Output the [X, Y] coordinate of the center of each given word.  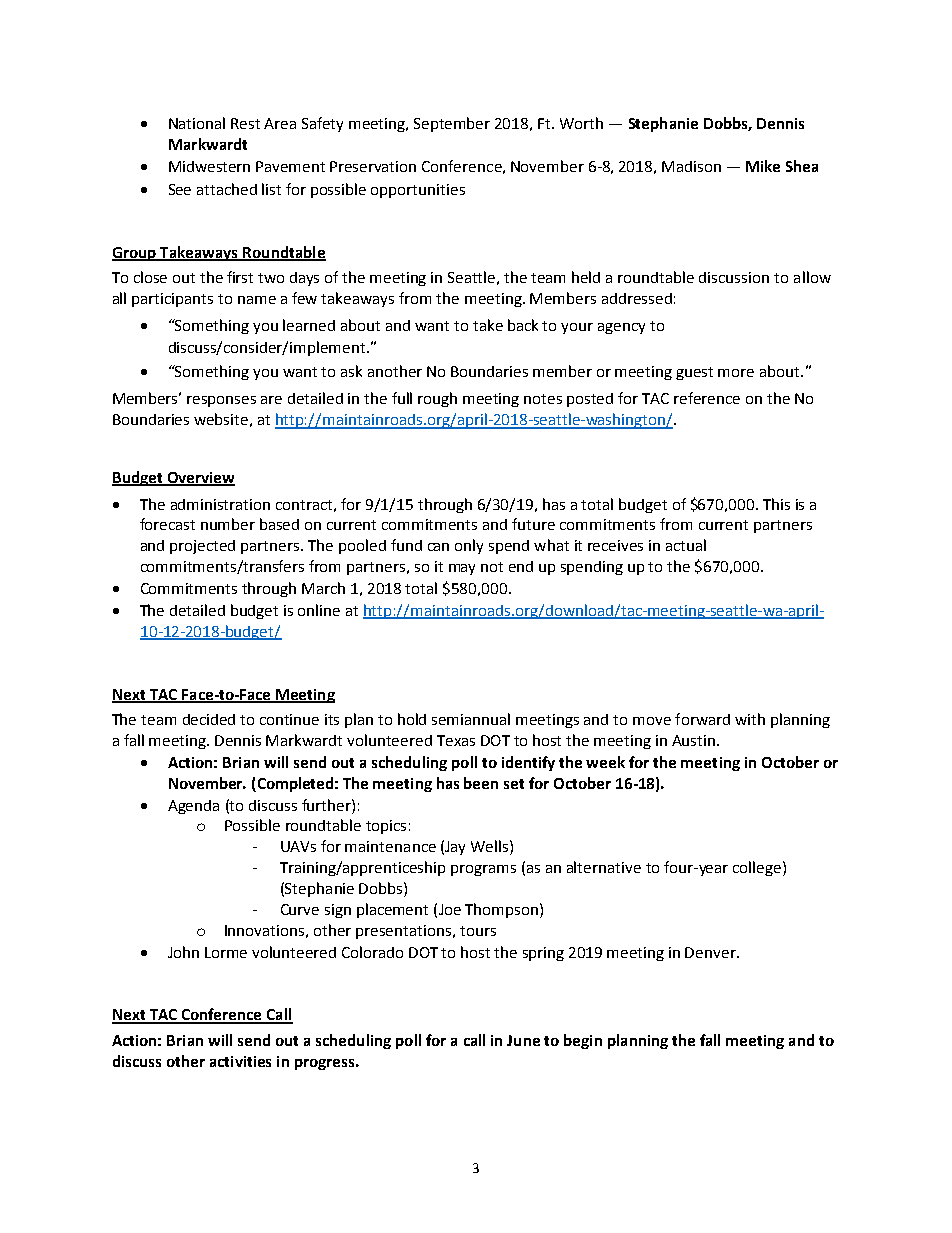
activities [240, 1061]
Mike [763, 166]
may [462, 569]
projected [202, 547]
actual [686, 545]
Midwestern [209, 166]
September [452, 124]
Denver [711, 952]
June [523, 1040]
